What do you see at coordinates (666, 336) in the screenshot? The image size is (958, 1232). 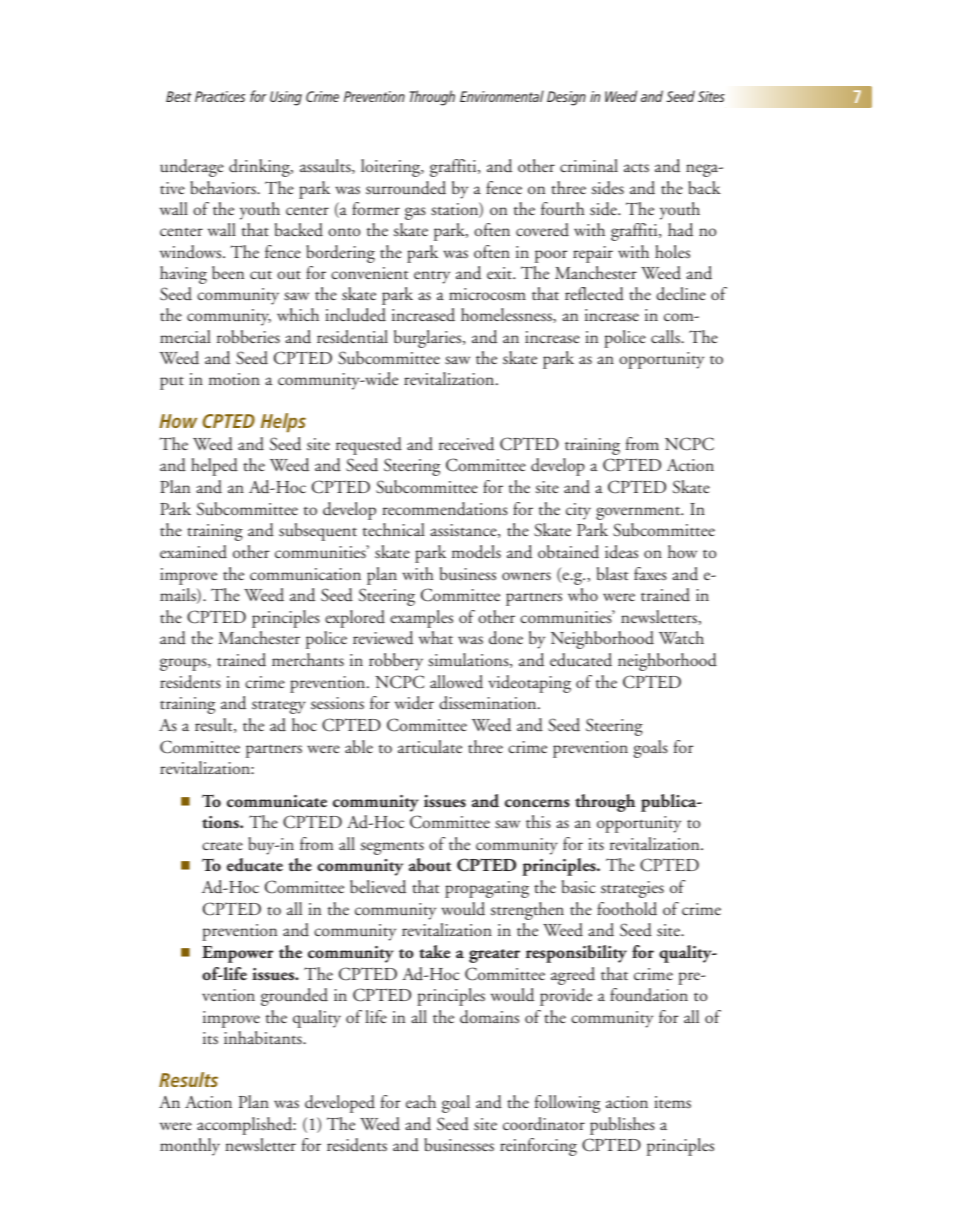 I see `calls` at bounding box center [666, 336].
